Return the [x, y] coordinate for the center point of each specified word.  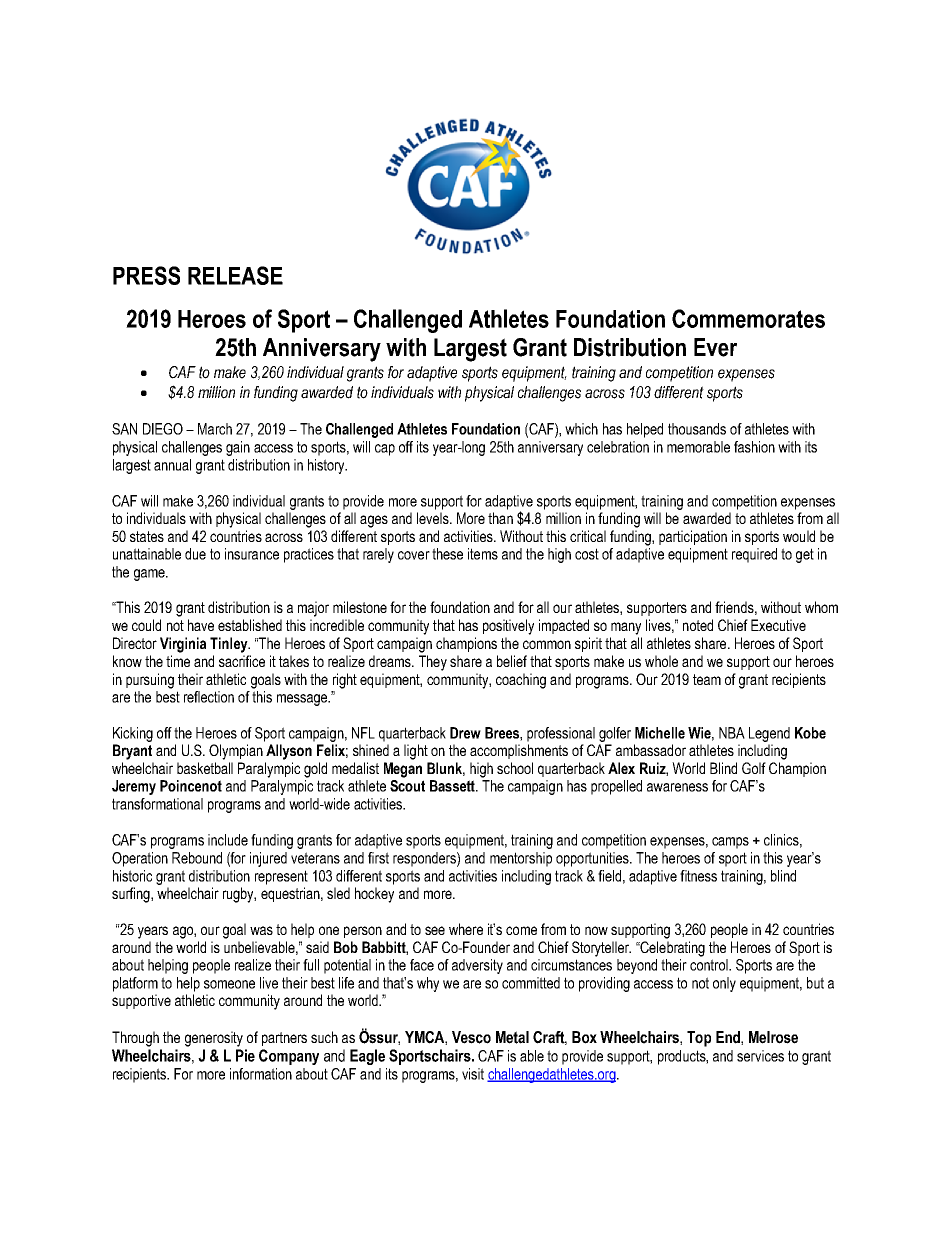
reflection [209, 697]
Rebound [197, 858]
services [760, 1056]
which [581, 429]
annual [172, 465]
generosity [214, 1039]
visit [473, 1074]
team [707, 679]
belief [512, 661]
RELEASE [235, 275]
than [500, 518]
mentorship [521, 859]
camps [730, 843]
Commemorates [748, 318]
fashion [754, 447]
